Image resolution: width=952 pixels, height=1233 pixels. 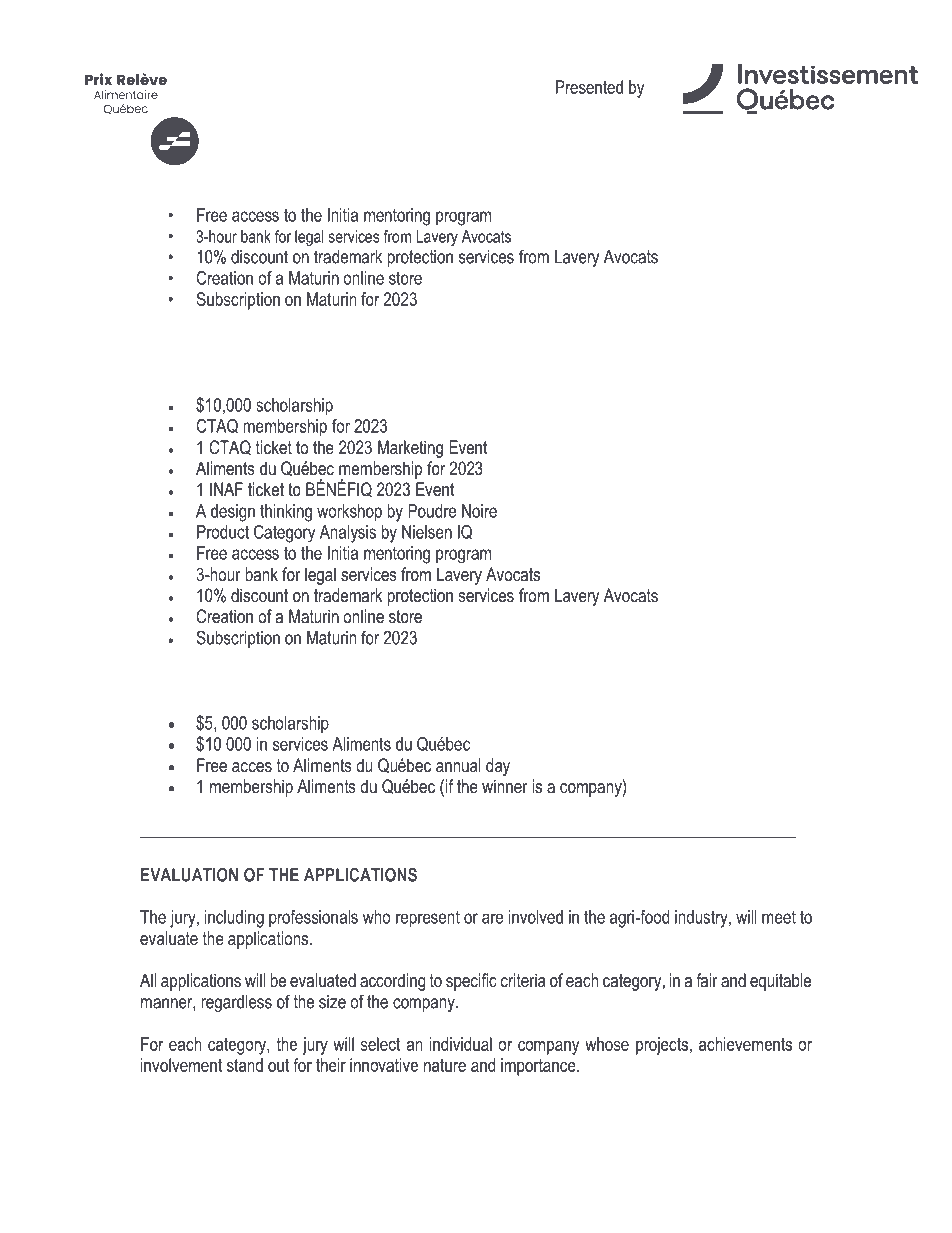 I want to click on Product, so click(x=223, y=532).
